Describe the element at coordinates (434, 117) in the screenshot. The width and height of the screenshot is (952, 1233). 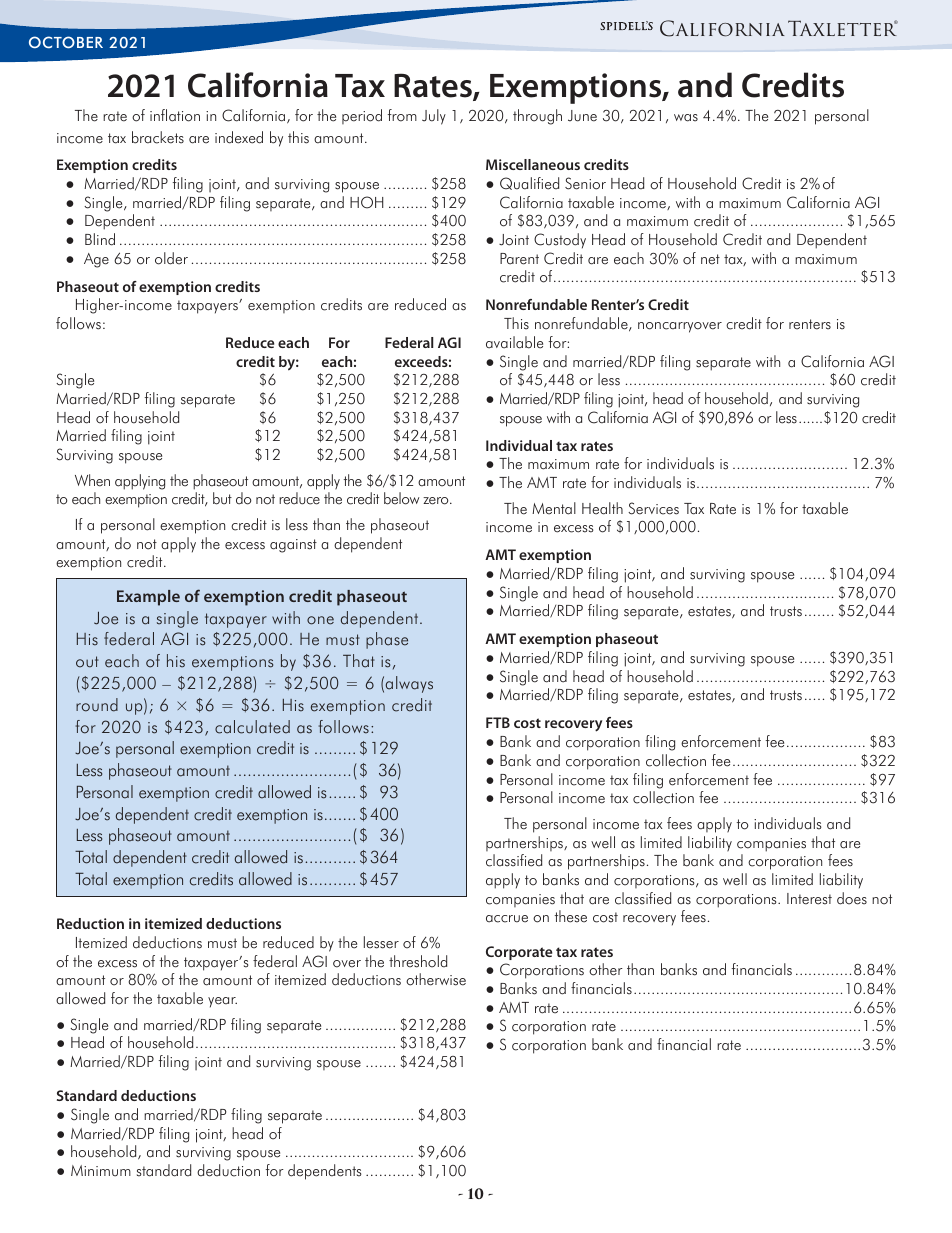
I see `July` at that location.
